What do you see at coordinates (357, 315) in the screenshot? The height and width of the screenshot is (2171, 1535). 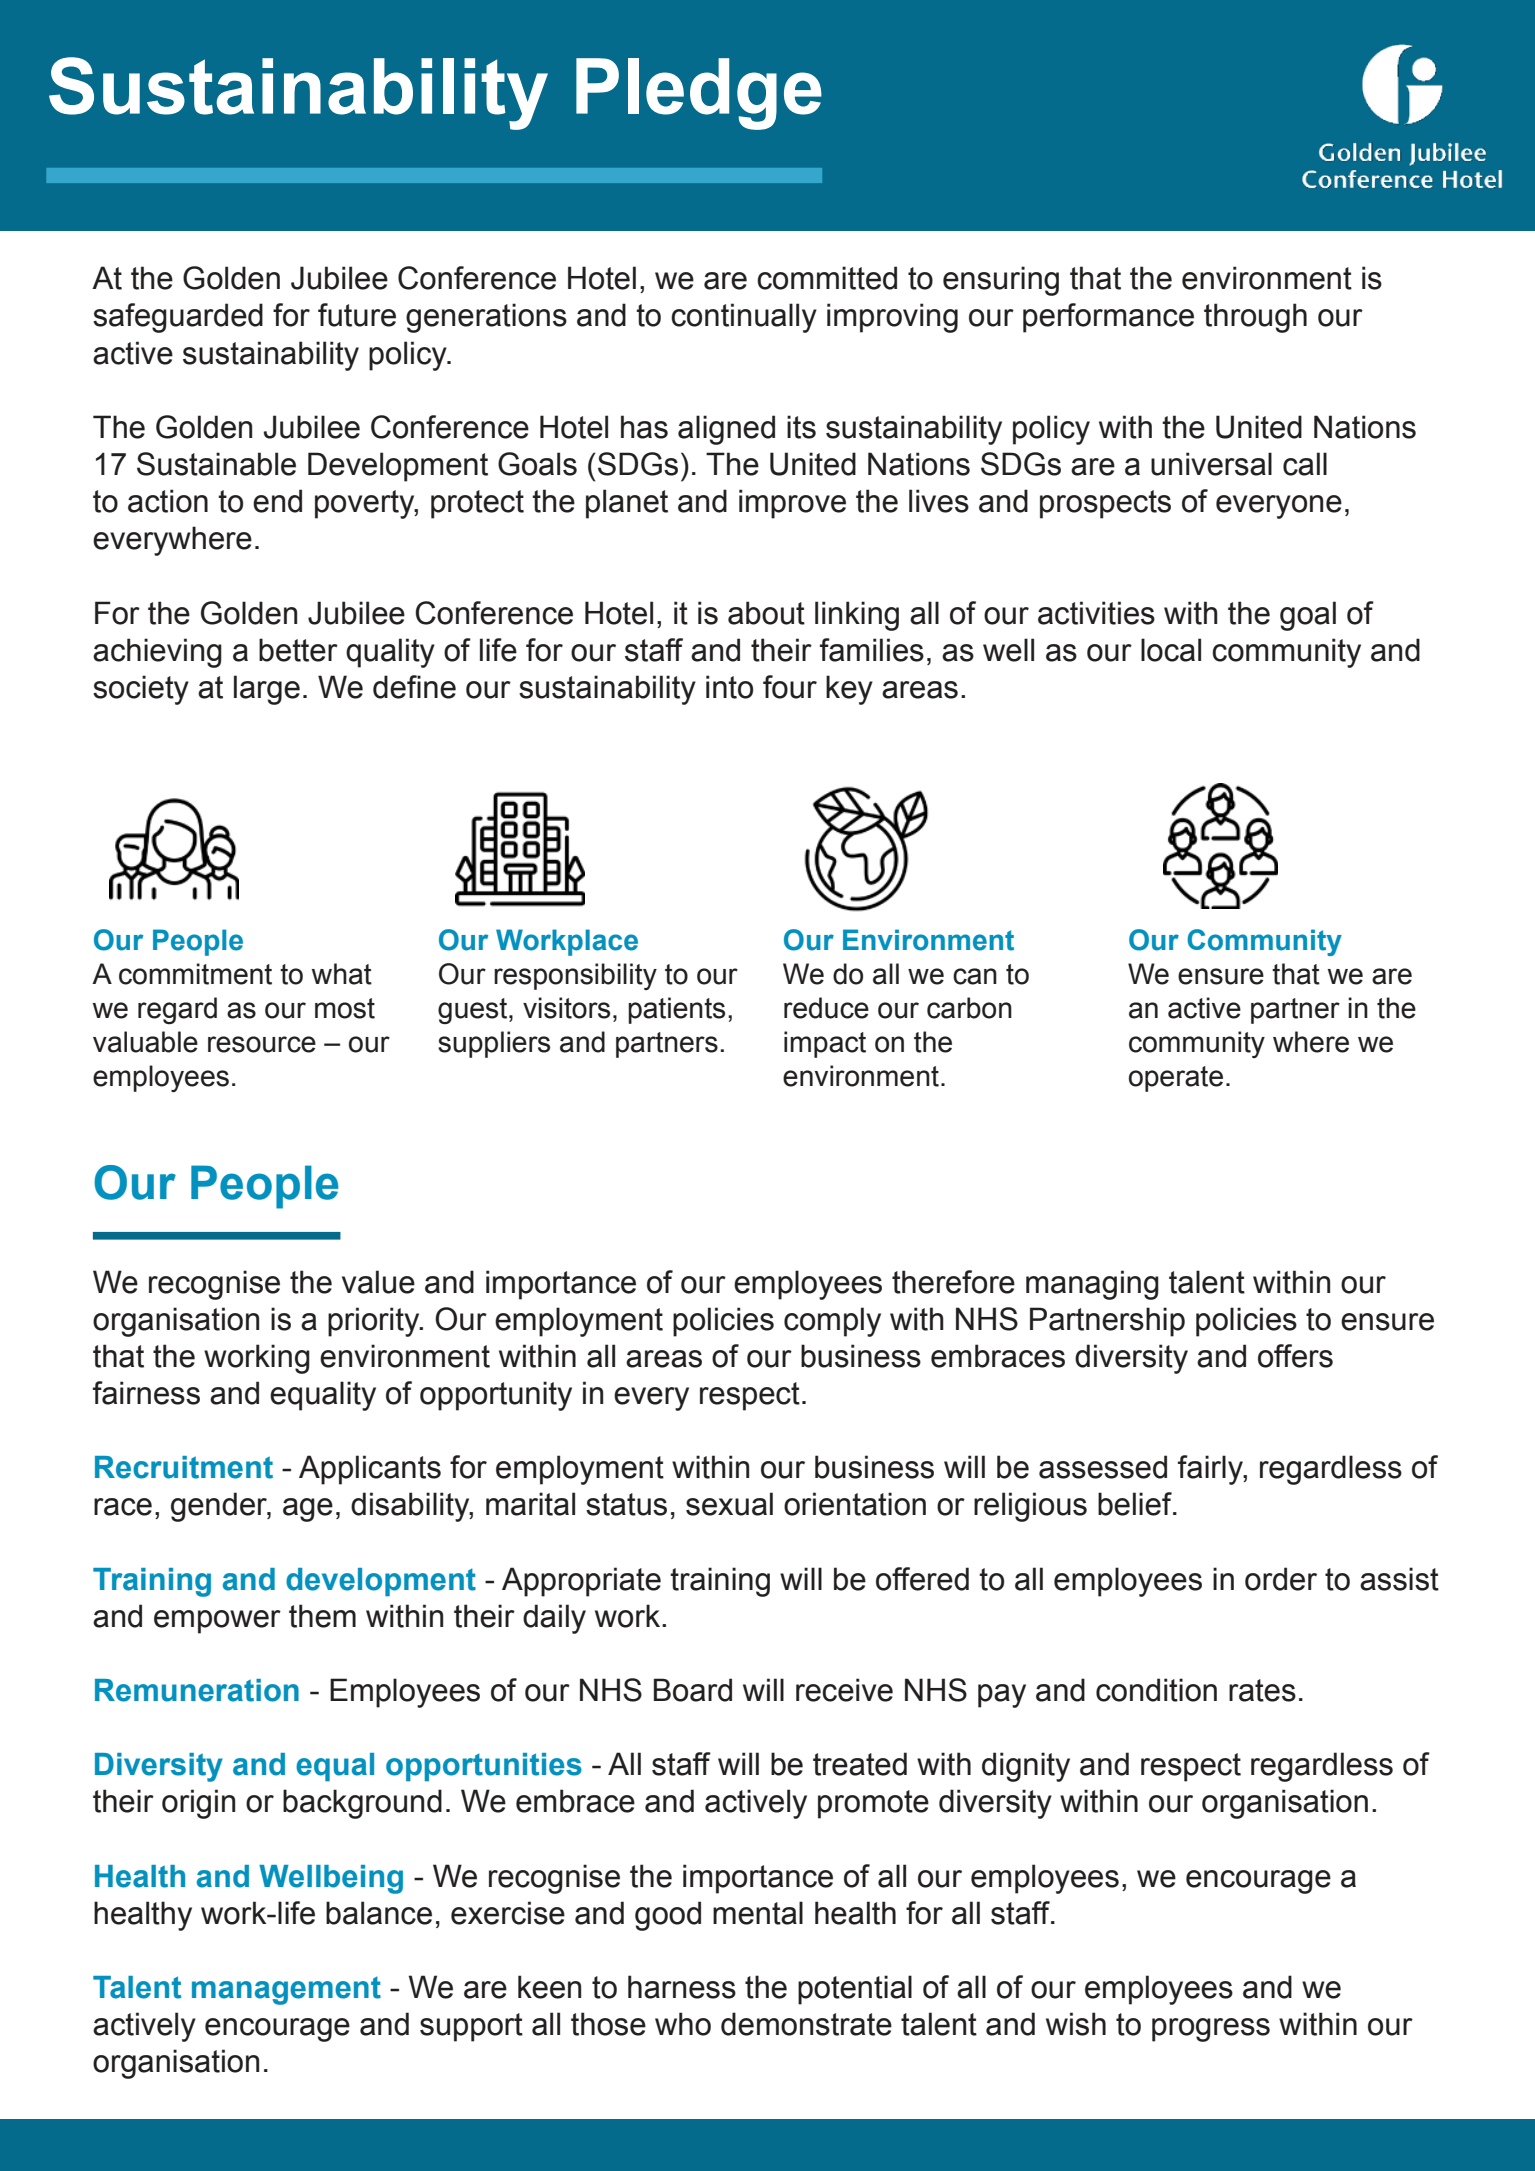 I see `future` at bounding box center [357, 315].
